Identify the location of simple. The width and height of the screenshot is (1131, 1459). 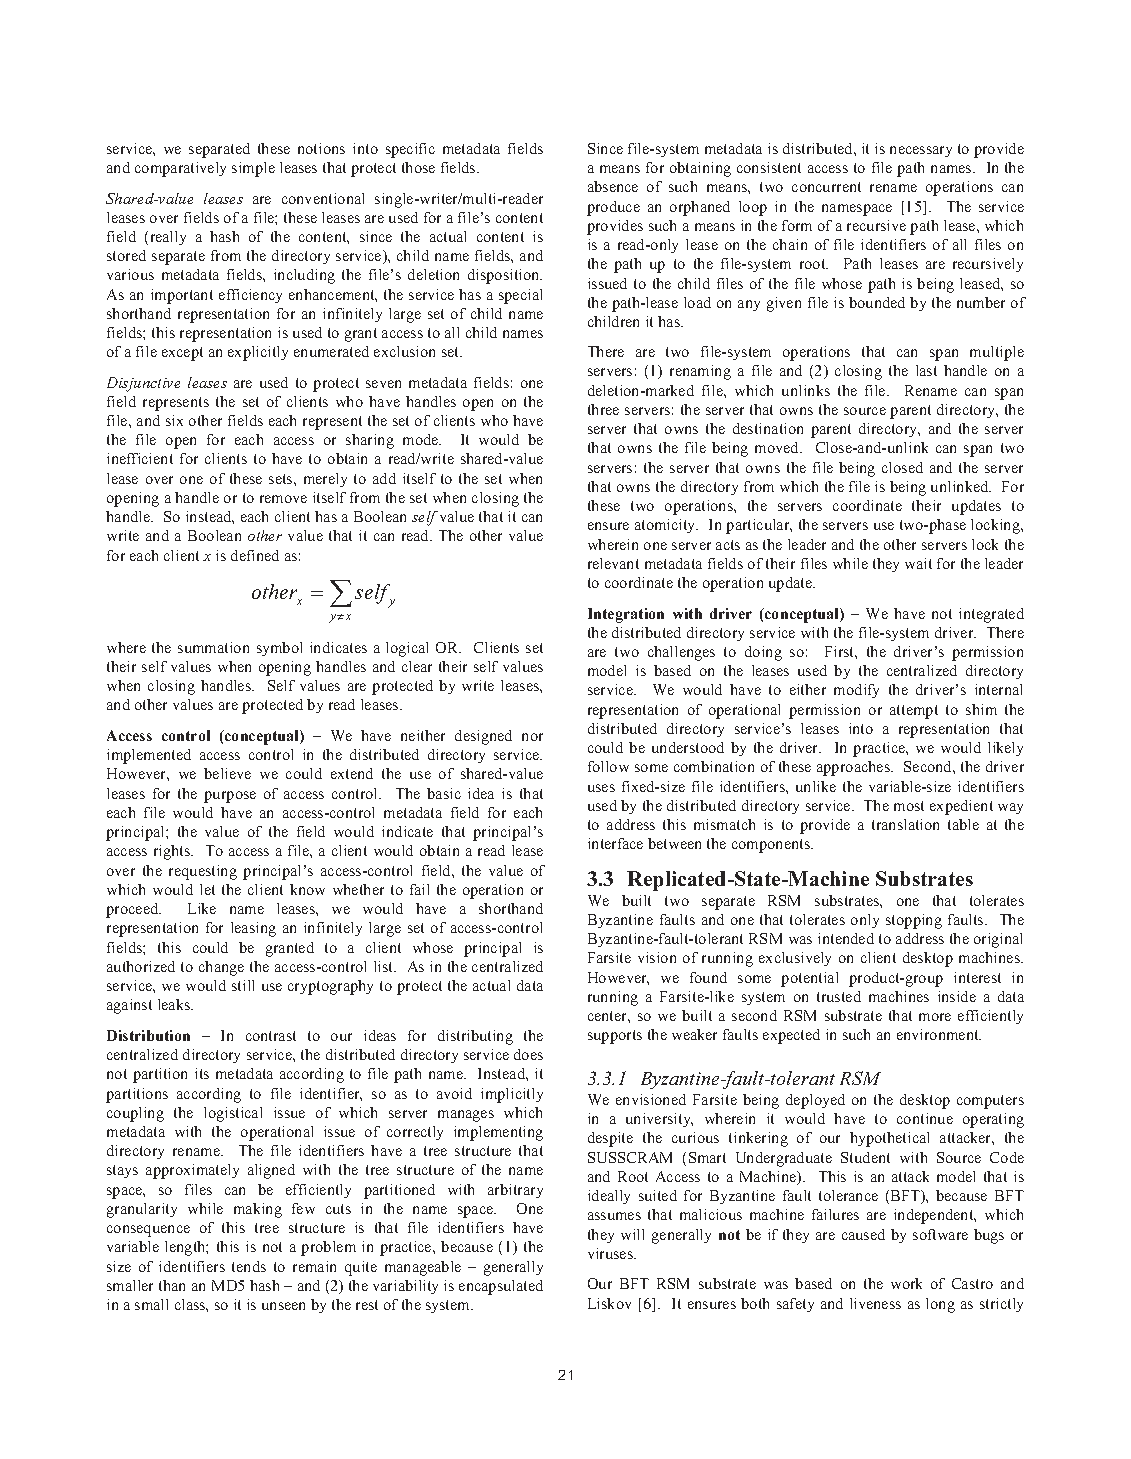
(253, 169).
